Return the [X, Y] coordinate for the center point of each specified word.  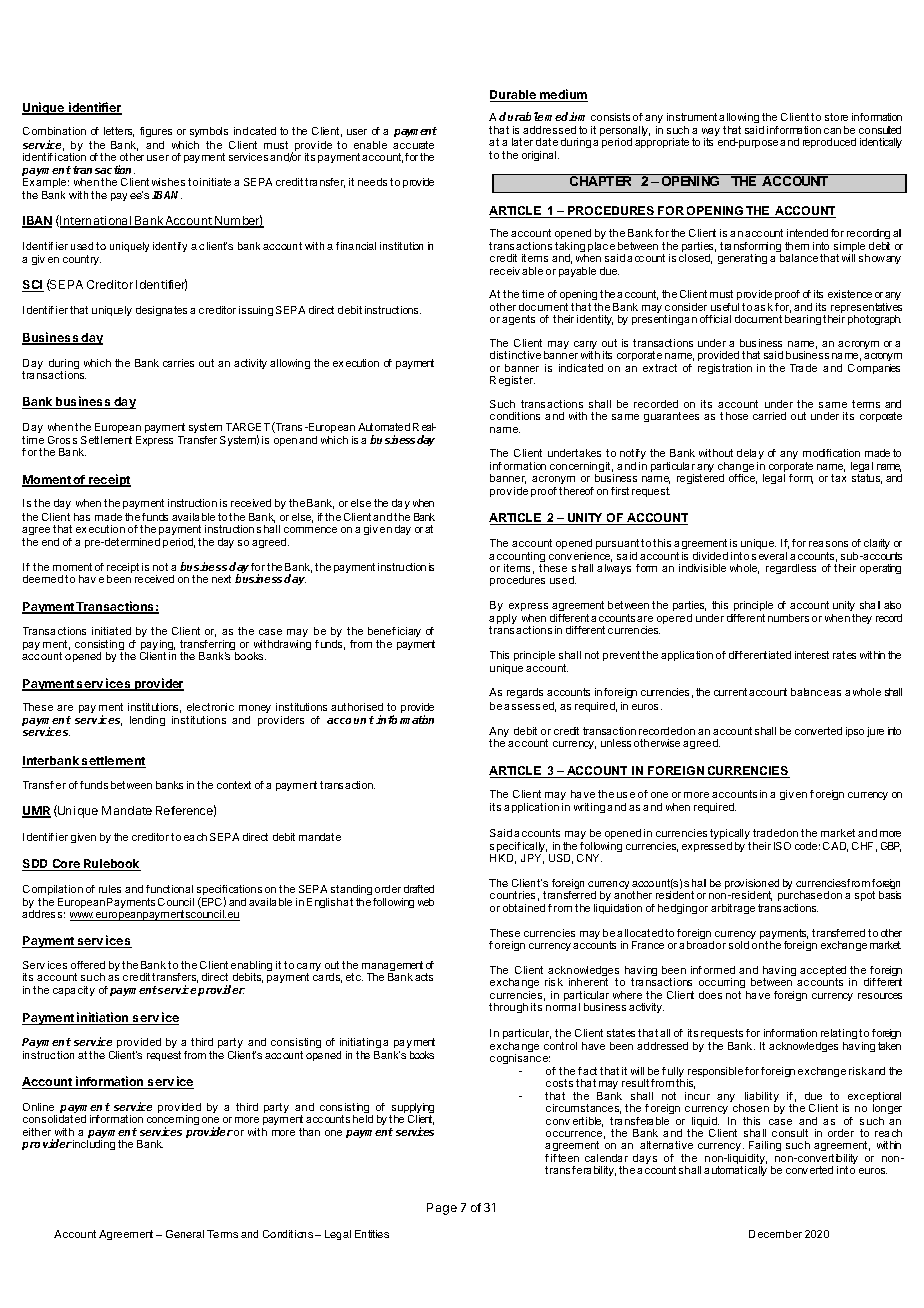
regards [525, 693]
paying [158, 646]
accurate [413, 145]
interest [812, 655]
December [775, 1234]
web [426, 902]
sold [739, 945]
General [185, 1234]
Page [442, 1209]
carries [178, 363]
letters [119, 132]
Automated [384, 427]
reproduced [829, 143]
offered [88, 965]
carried [769, 416]
